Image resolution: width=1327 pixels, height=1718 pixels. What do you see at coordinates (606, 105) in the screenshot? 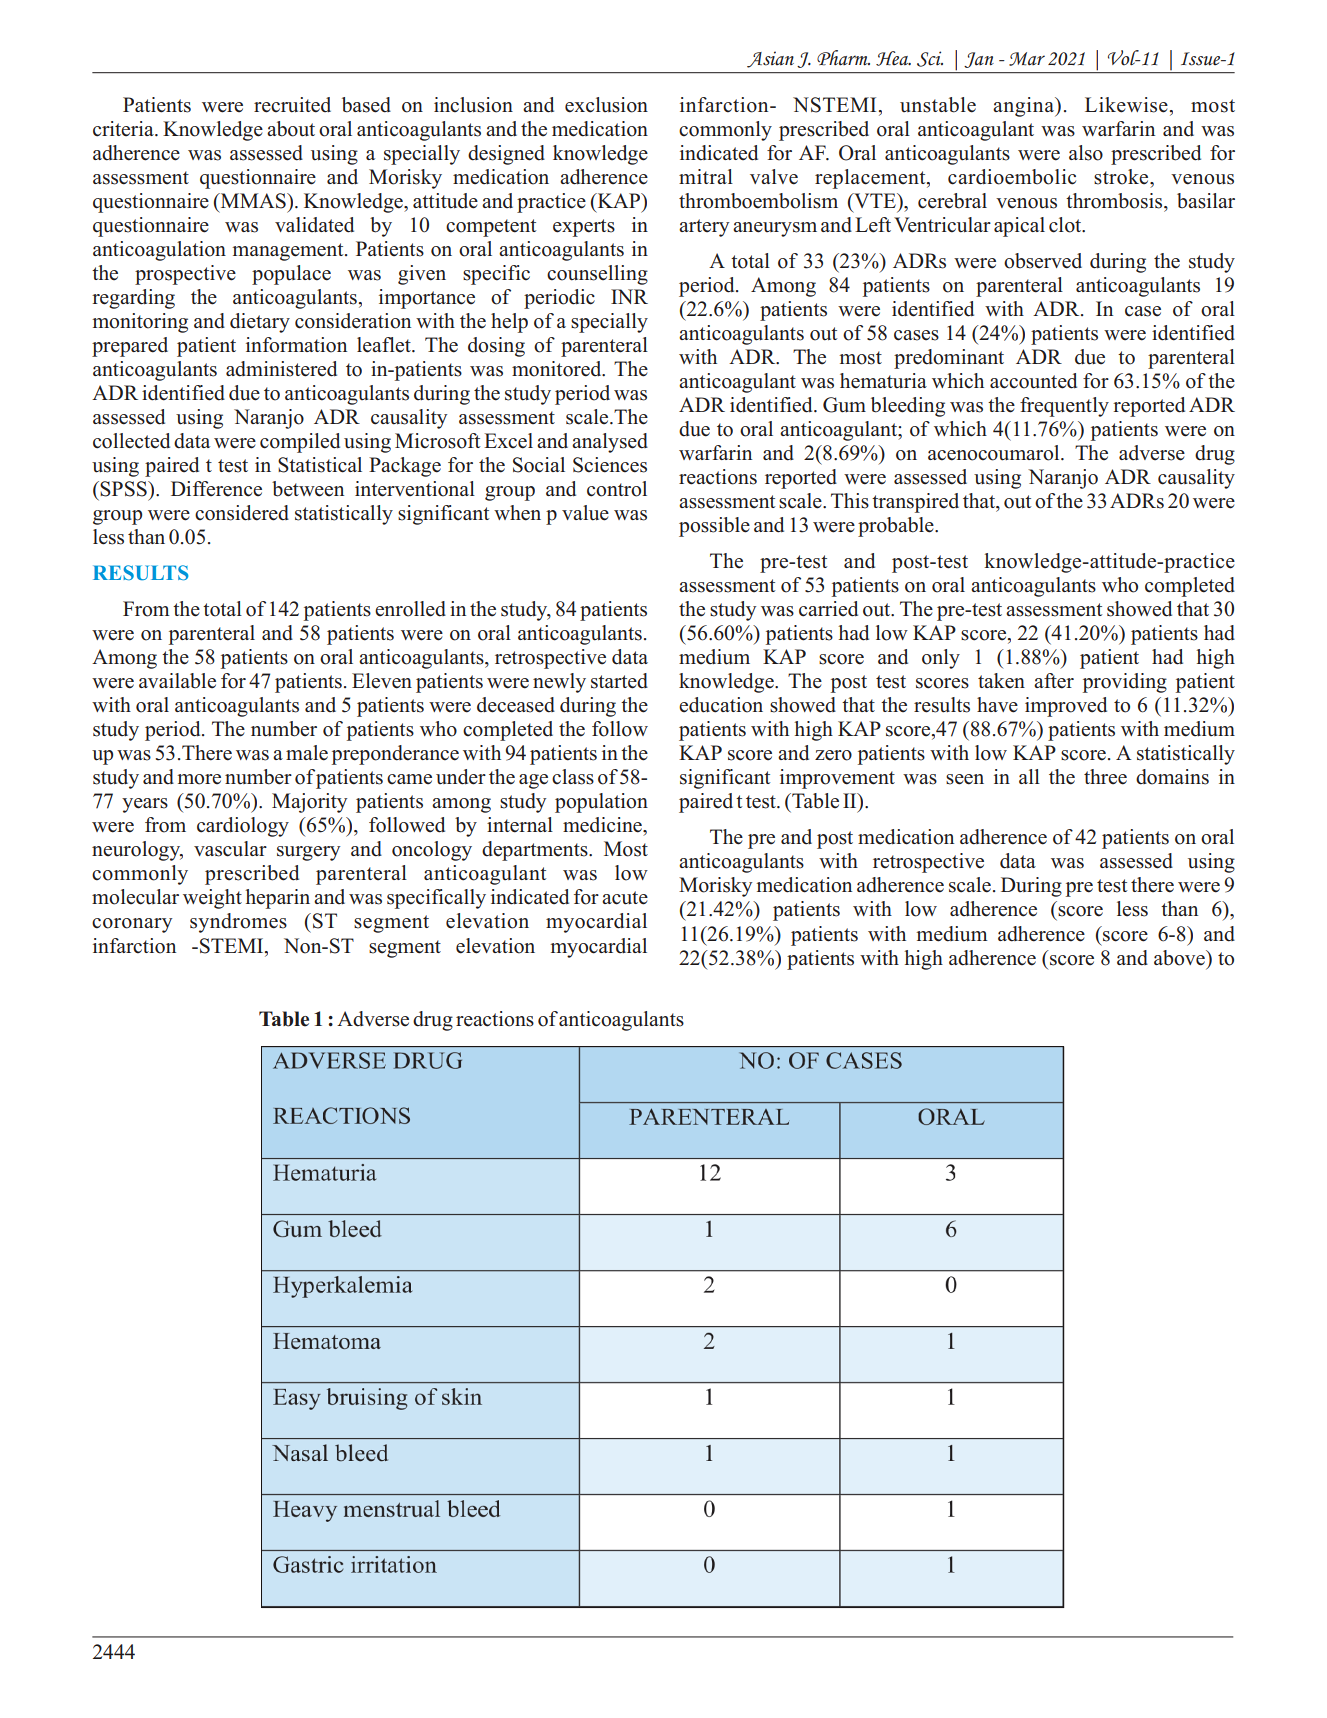
I see `exclusion` at bounding box center [606, 105].
